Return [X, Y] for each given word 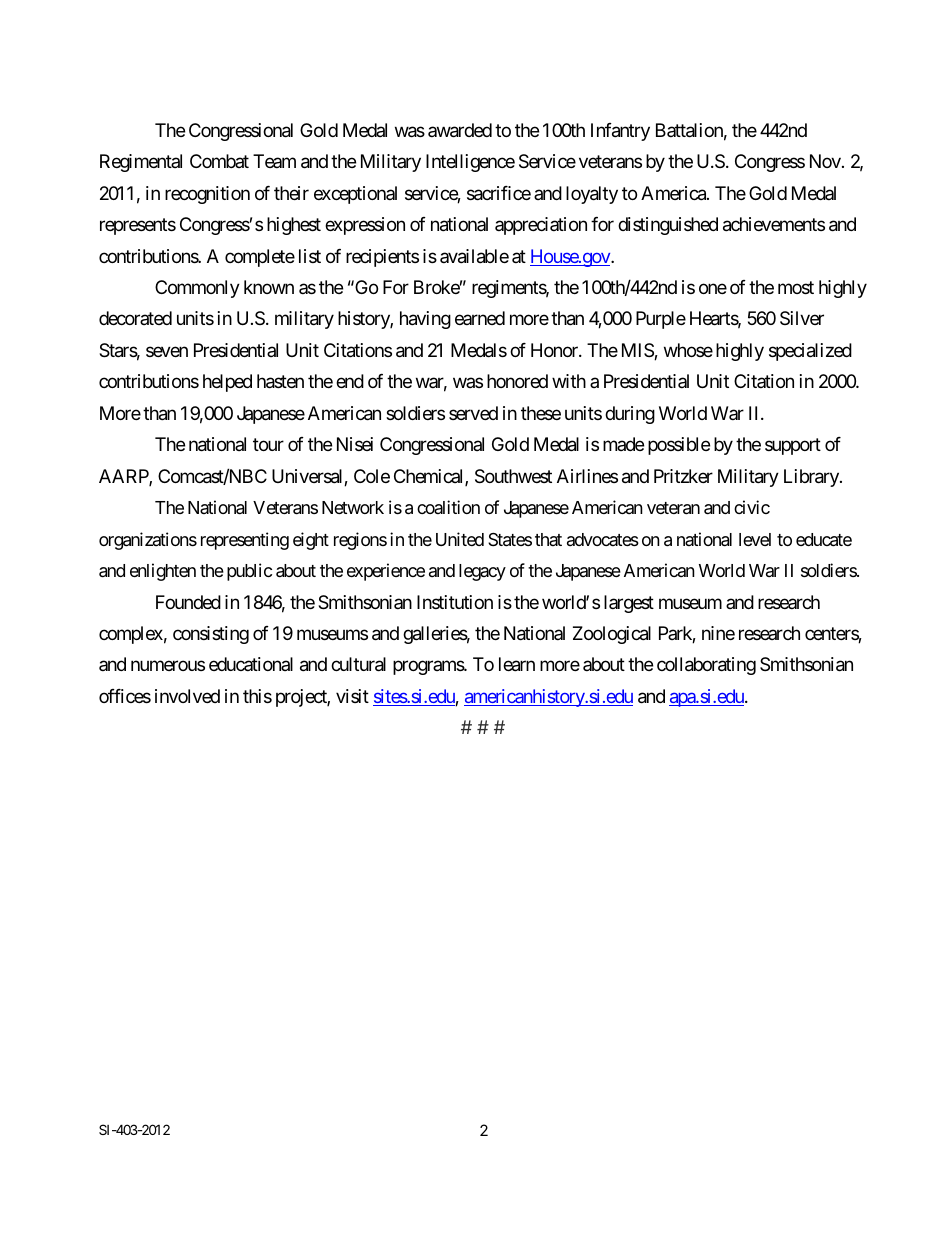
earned [480, 318]
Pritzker [683, 476]
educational [251, 664]
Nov [825, 161]
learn [517, 664]
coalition [448, 507]
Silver [802, 318]
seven [167, 351]
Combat [219, 161]
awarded [460, 130]
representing [245, 541]
